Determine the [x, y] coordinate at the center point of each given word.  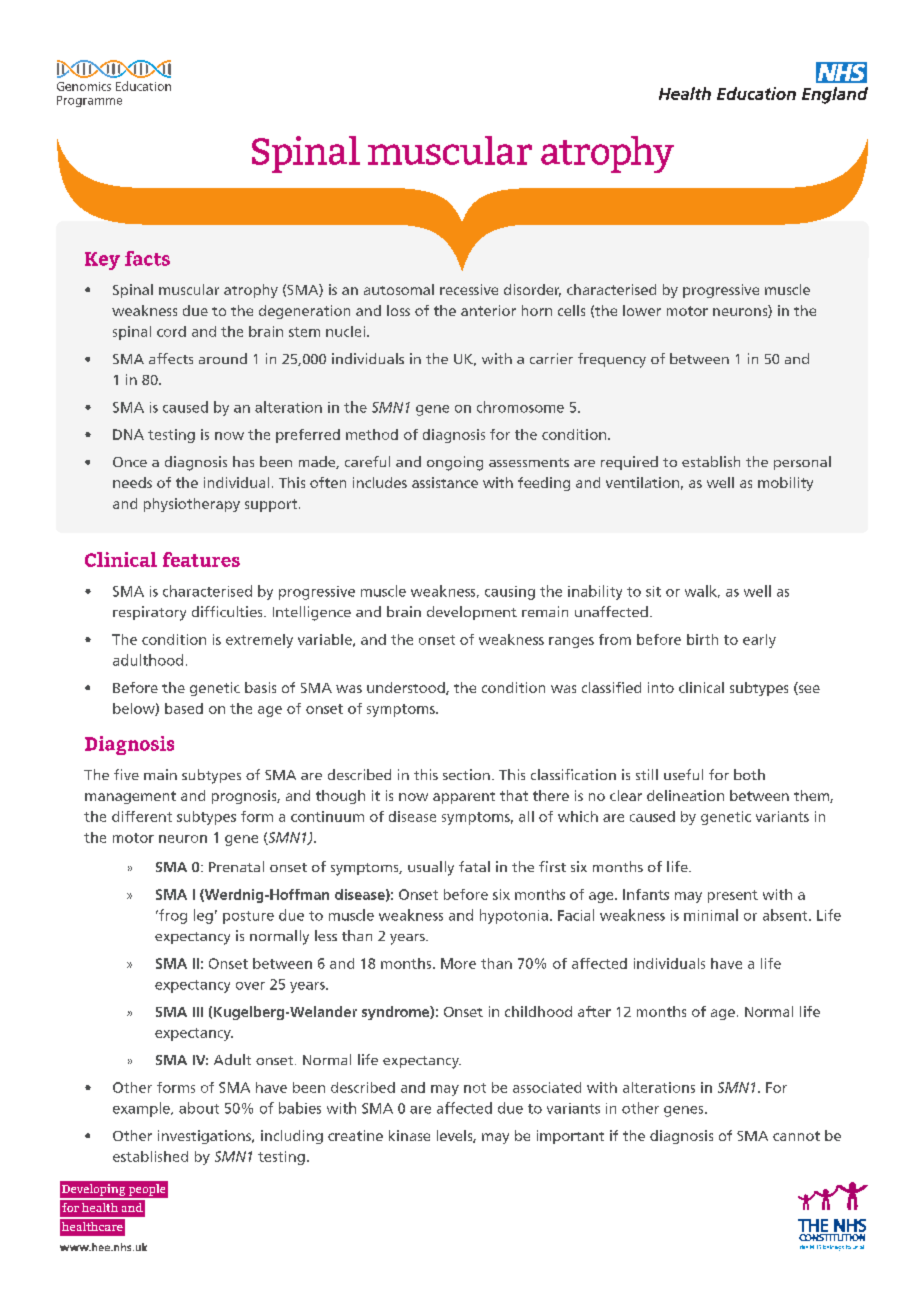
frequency [612, 360]
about [199, 1108]
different [142, 816]
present [733, 896]
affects [171, 358]
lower [642, 310]
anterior [488, 310]
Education [143, 86]
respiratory [149, 613]
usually [431, 868]
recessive [469, 289]
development [472, 613]
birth [702, 639]
